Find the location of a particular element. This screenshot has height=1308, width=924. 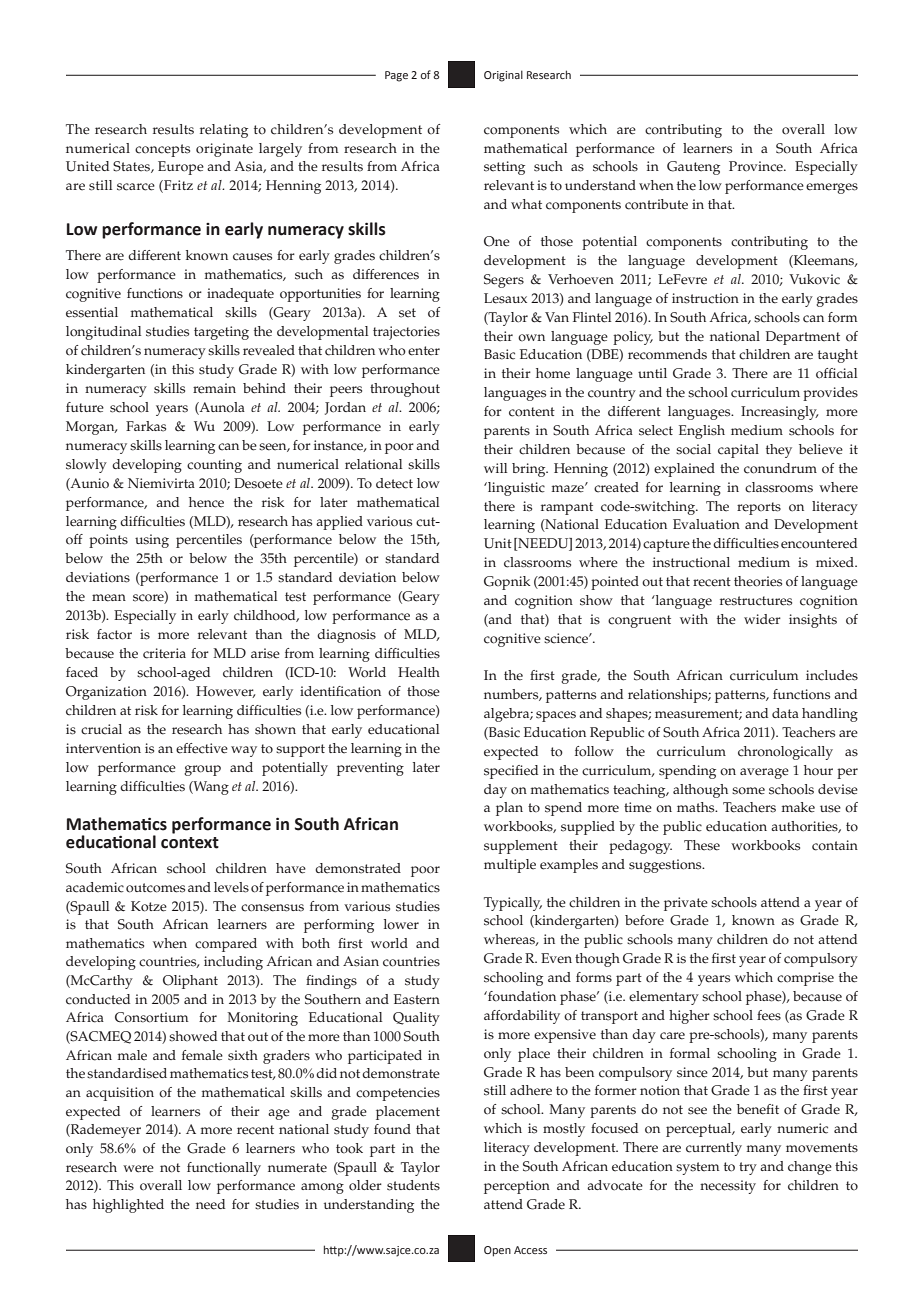

remain is located at coordinates (214, 388).
